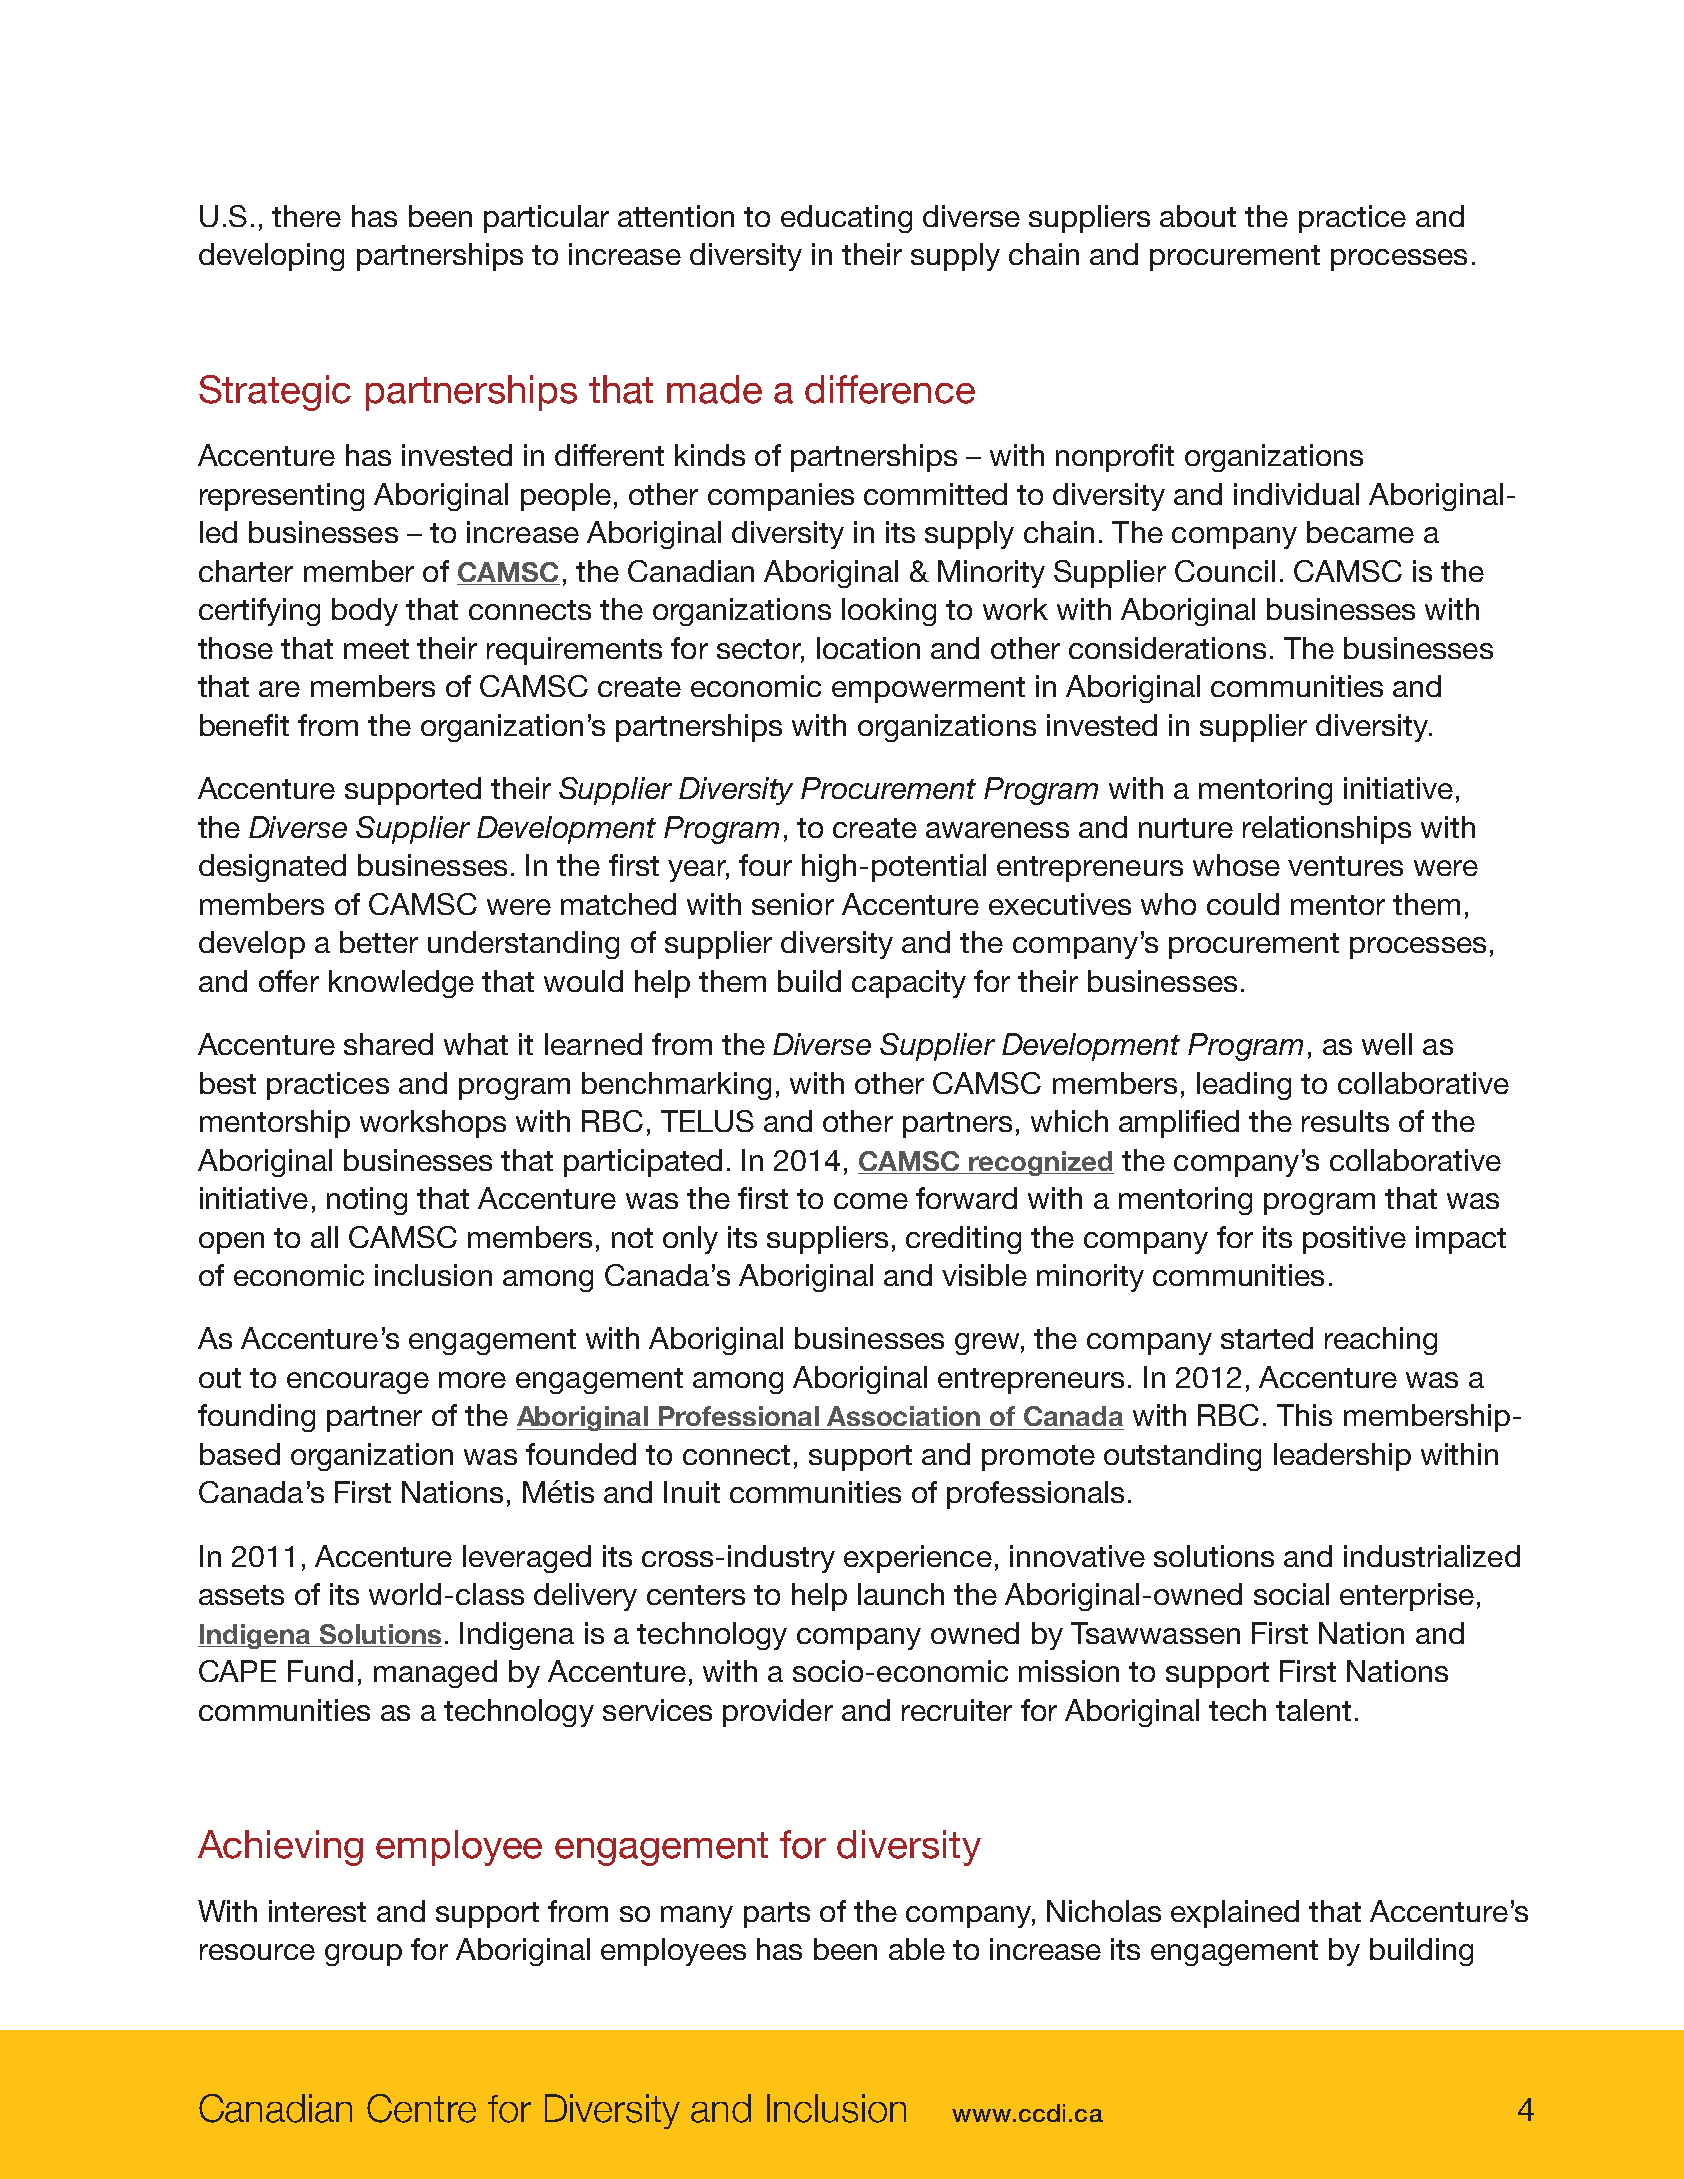  What do you see at coordinates (871, 1201) in the document?
I see `come` at bounding box center [871, 1201].
